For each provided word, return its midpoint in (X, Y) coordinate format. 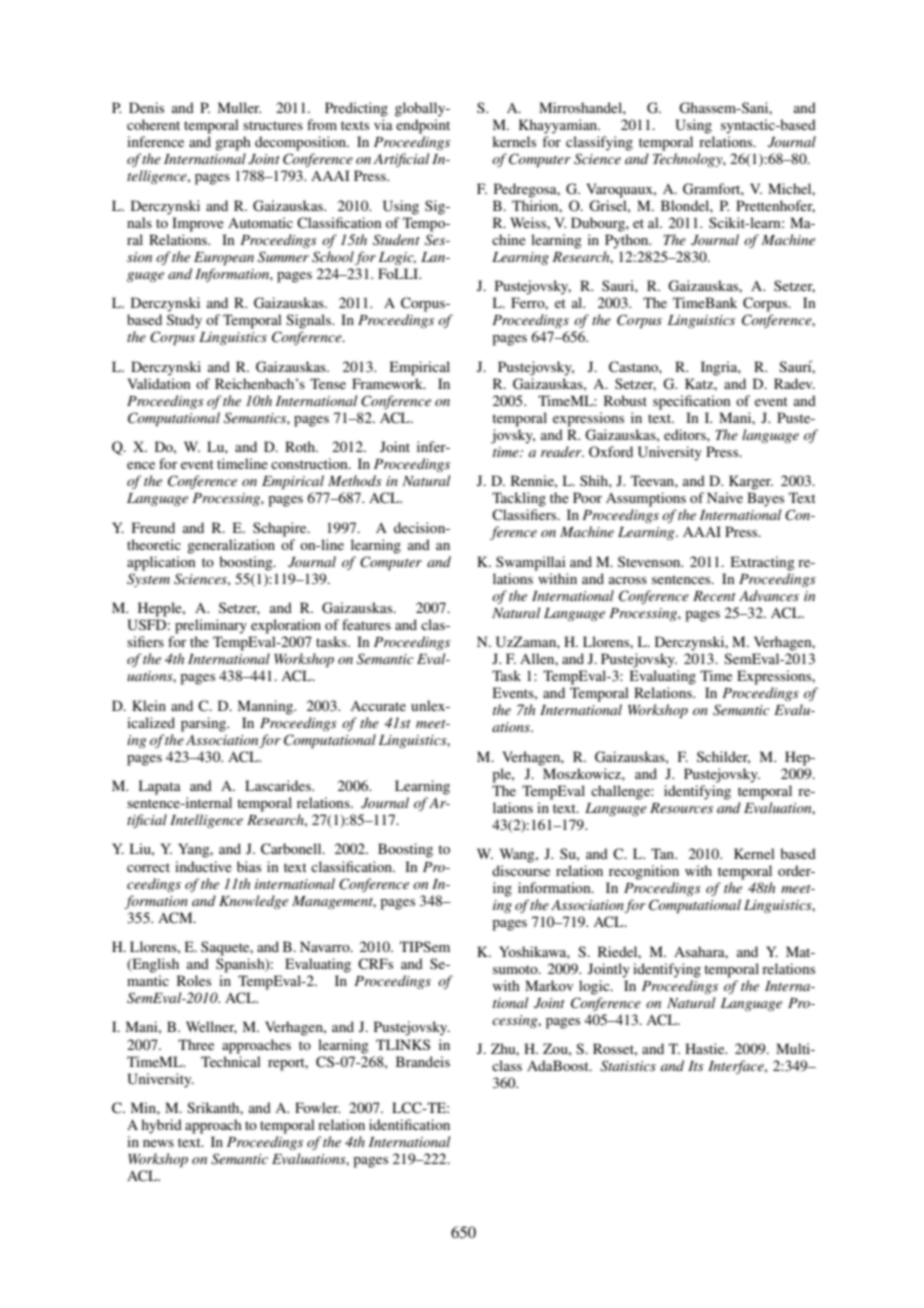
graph (233, 143)
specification (691, 402)
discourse (521, 870)
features (366, 624)
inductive (203, 866)
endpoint (423, 126)
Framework (388, 383)
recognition (644, 872)
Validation (158, 383)
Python (628, 241)
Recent (714, 596)
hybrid (161, 1126)
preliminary (211, 626)
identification (409, 1124)
